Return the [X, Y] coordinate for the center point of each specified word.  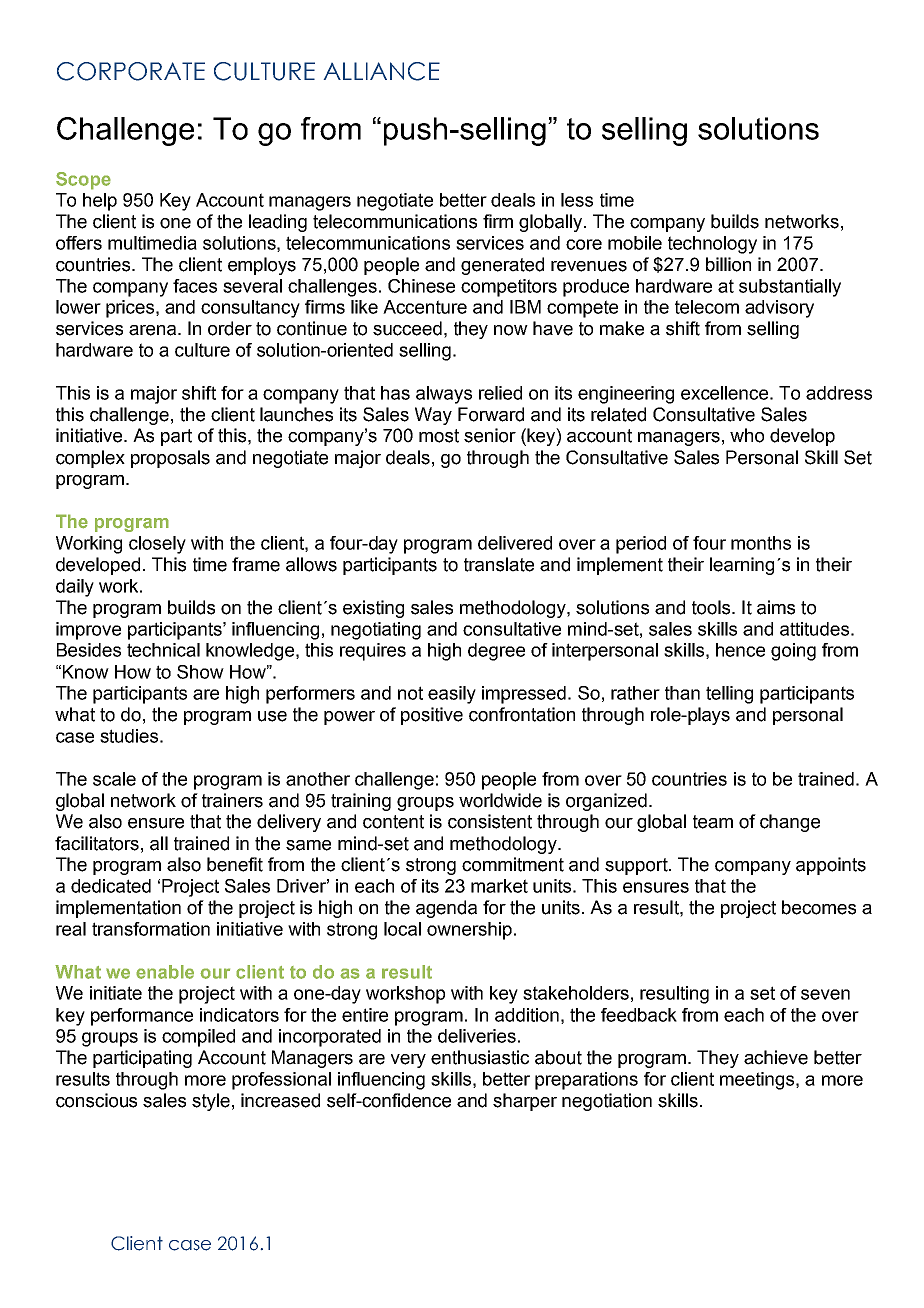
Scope [83, 181]
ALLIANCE [382, 71]
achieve [776, 1057]
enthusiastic [480, 1057]
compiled [198, 1038]
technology [712, 245]
